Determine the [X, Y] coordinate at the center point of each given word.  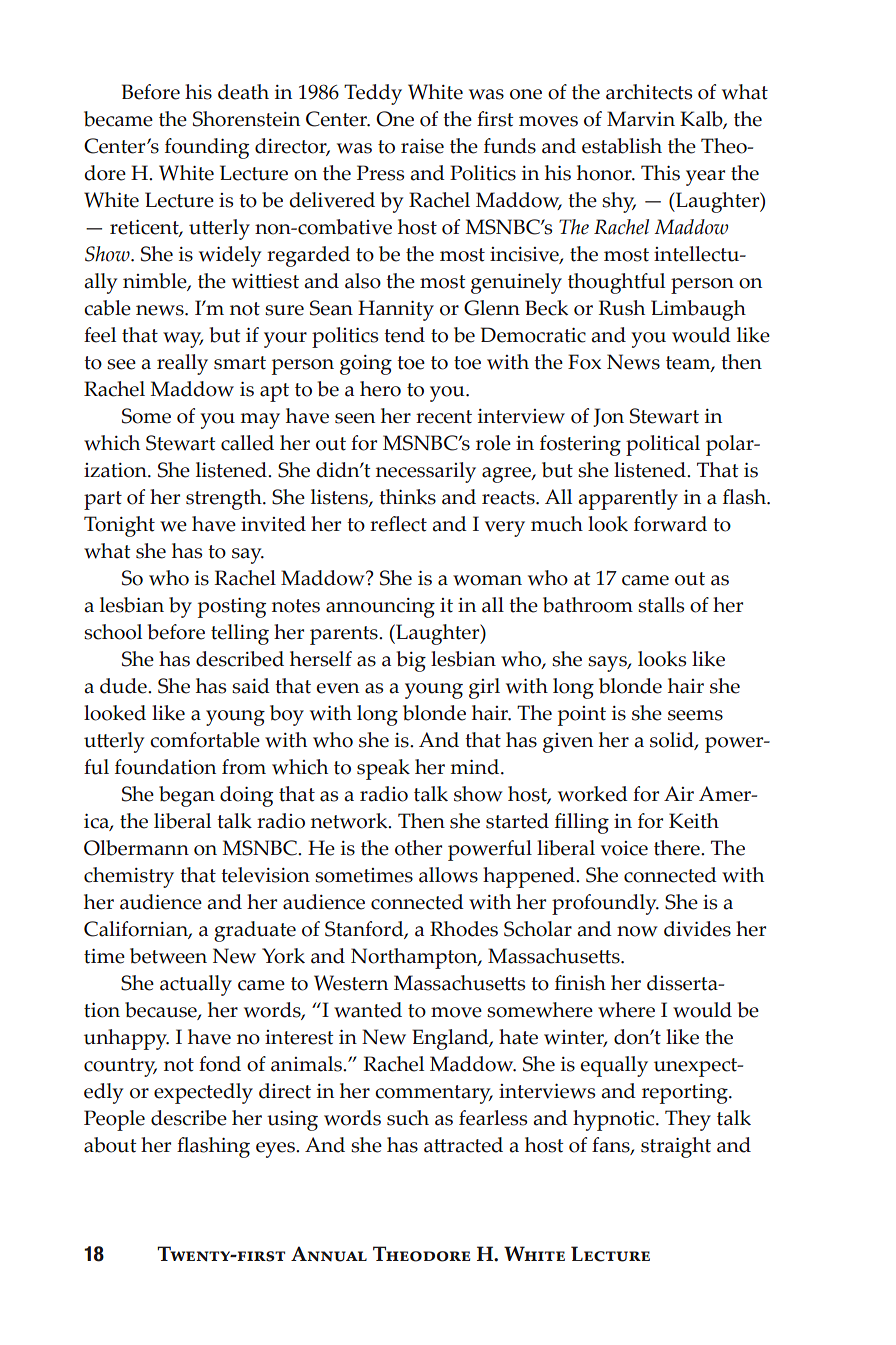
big [411, 661]
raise [422, 146]
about [110, 1145]
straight [676, 1147]
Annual [329, 1254]
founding [207, 148]
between [168, 956]
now [637, 931]
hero [380, 389]
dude [124, 686]
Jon [608, 417]
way [183, 340]
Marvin [641, 119]
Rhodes [464, 929]
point [582, 716]
